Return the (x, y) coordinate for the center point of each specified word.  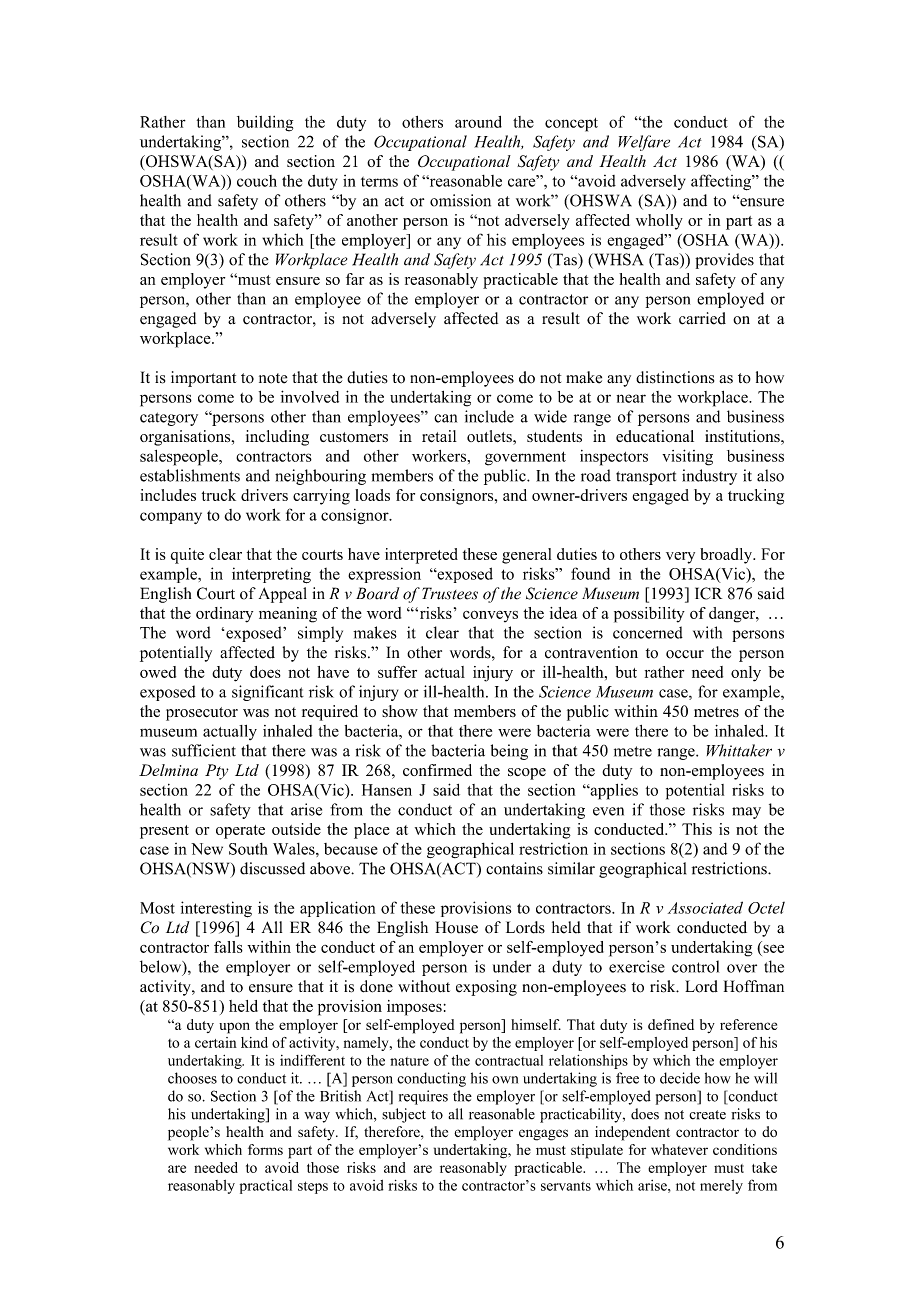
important (203, 379)
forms (265, 1149)
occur (685, 654)
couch (257, 181)
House (456, 927)
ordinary (224, 615)
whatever (679, 1149)
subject (404, 1115)
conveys (490, 616)
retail (439, 436)
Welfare (644, 143)
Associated (705, 907)
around (478, 122)
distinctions (675, 377)
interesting (216, 909)
